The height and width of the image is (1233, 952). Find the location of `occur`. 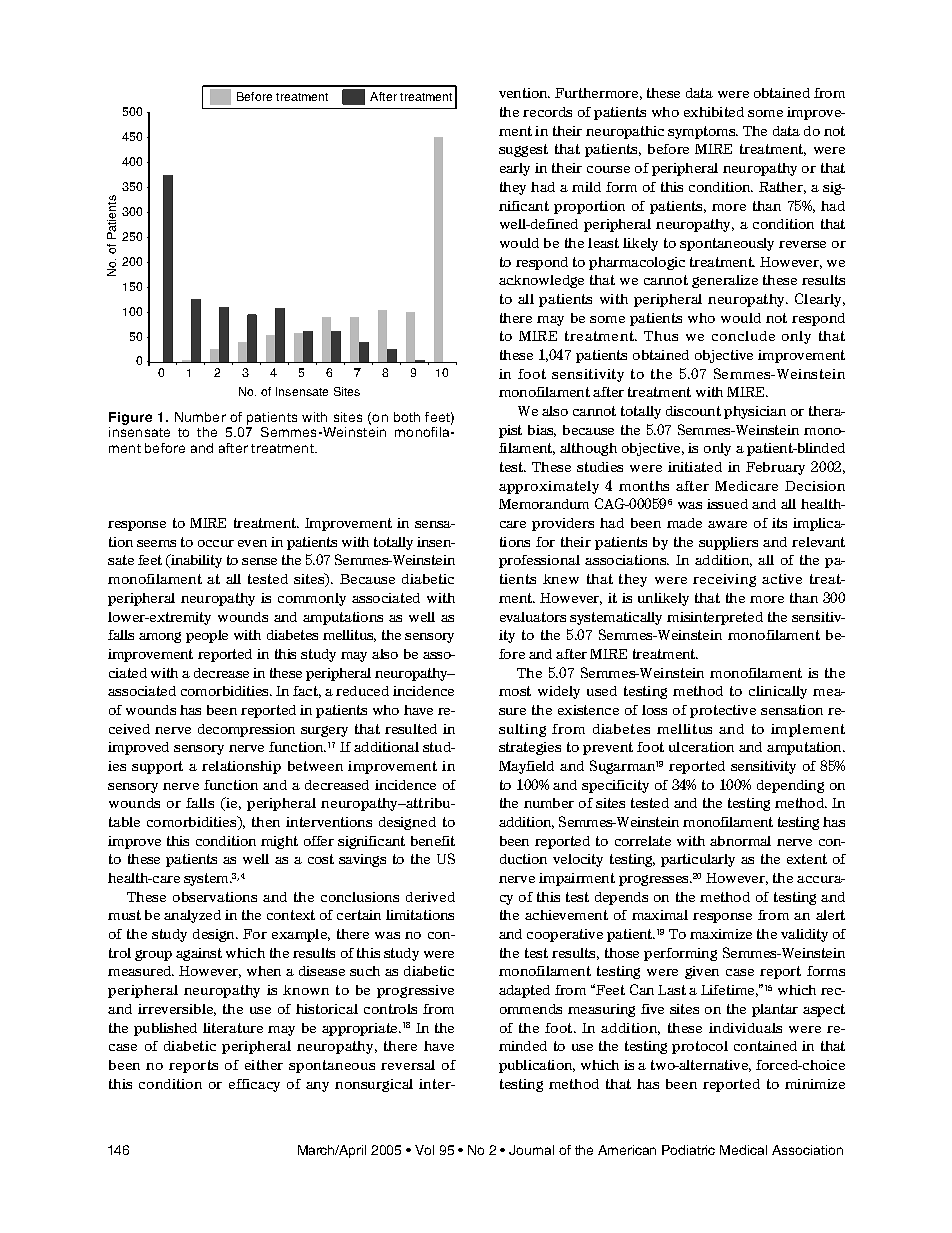

occur is located at coordinates (216, 543).
